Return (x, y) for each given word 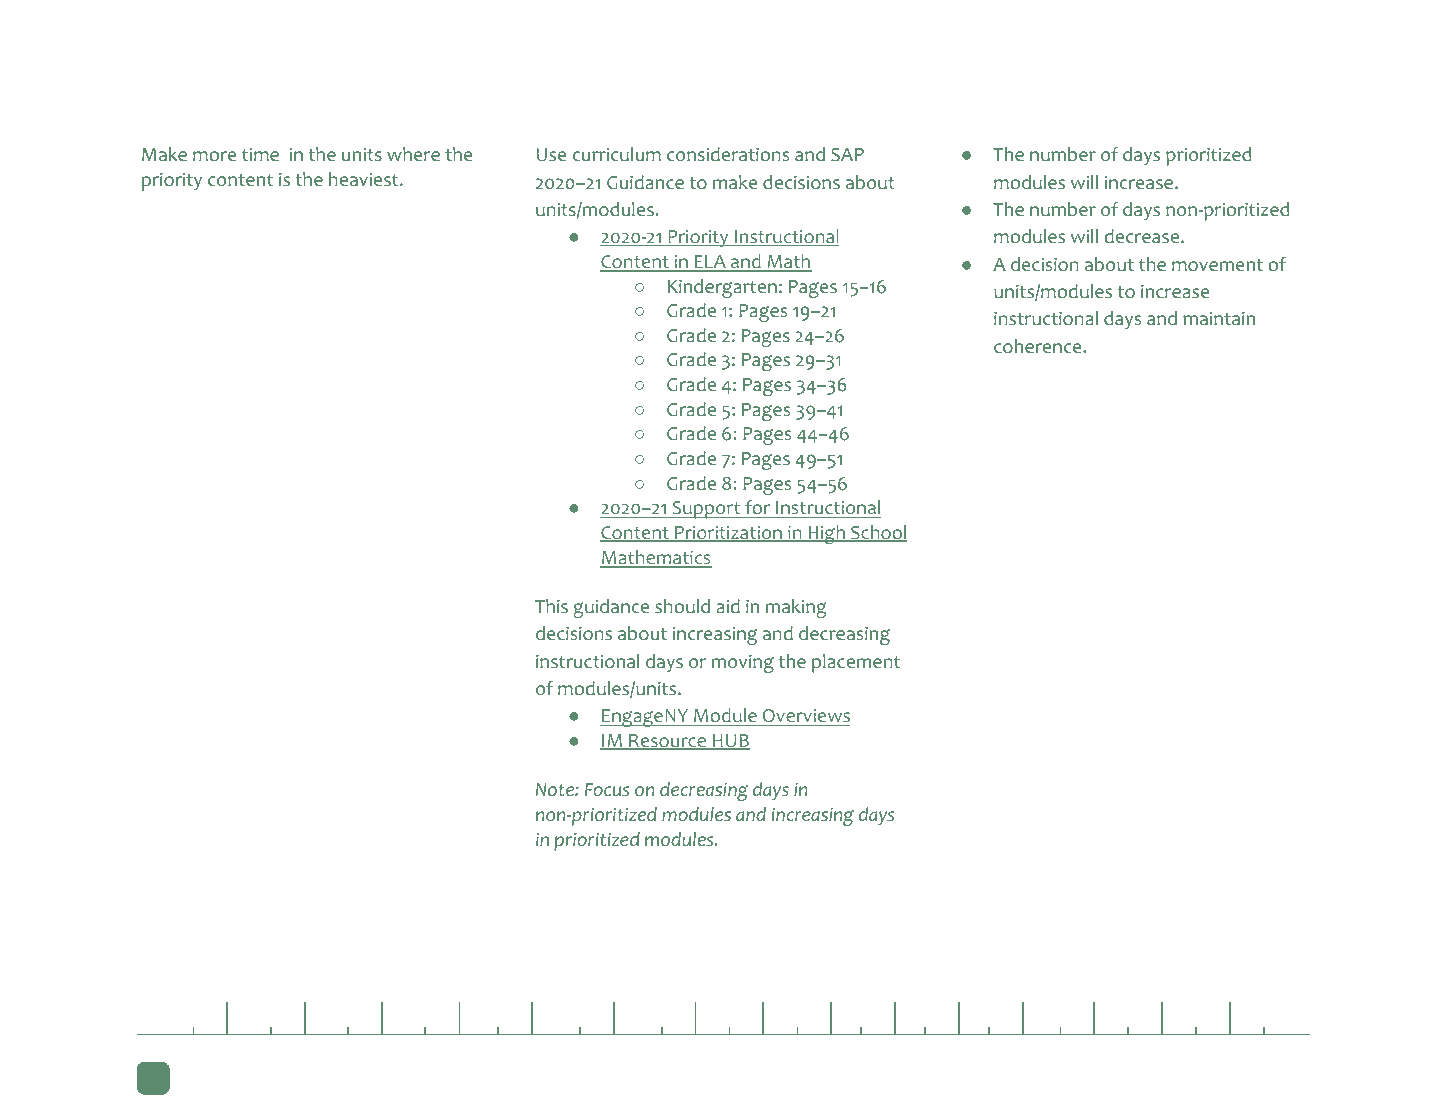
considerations (728, 154)
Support (706, 510)
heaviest (363, 179)
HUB (730, 742)
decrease (1141, 236)
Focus (607, 790)
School (878, 533)
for (758, 509)
